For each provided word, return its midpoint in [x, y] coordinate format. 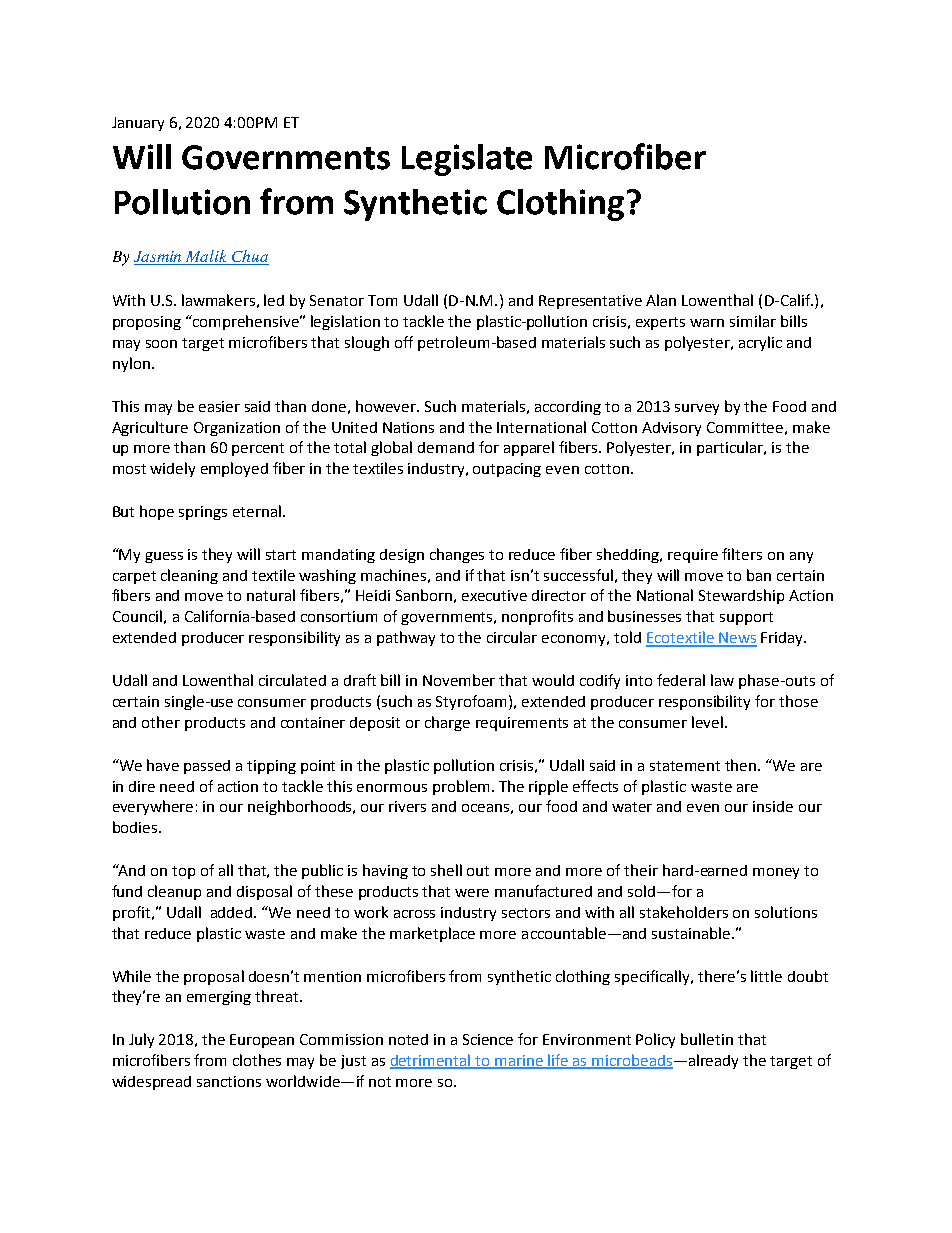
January [138, 124]
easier [219, 406]
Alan [661, 300]
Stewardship [741, 596]
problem [461, 787]
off [404, 342]
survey [697, 409]
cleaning [189, 576]
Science [488, 1039]
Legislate [467, 160]
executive [494, 595]
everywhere [153, 807]
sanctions [229, 1081]
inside [773, 806]
